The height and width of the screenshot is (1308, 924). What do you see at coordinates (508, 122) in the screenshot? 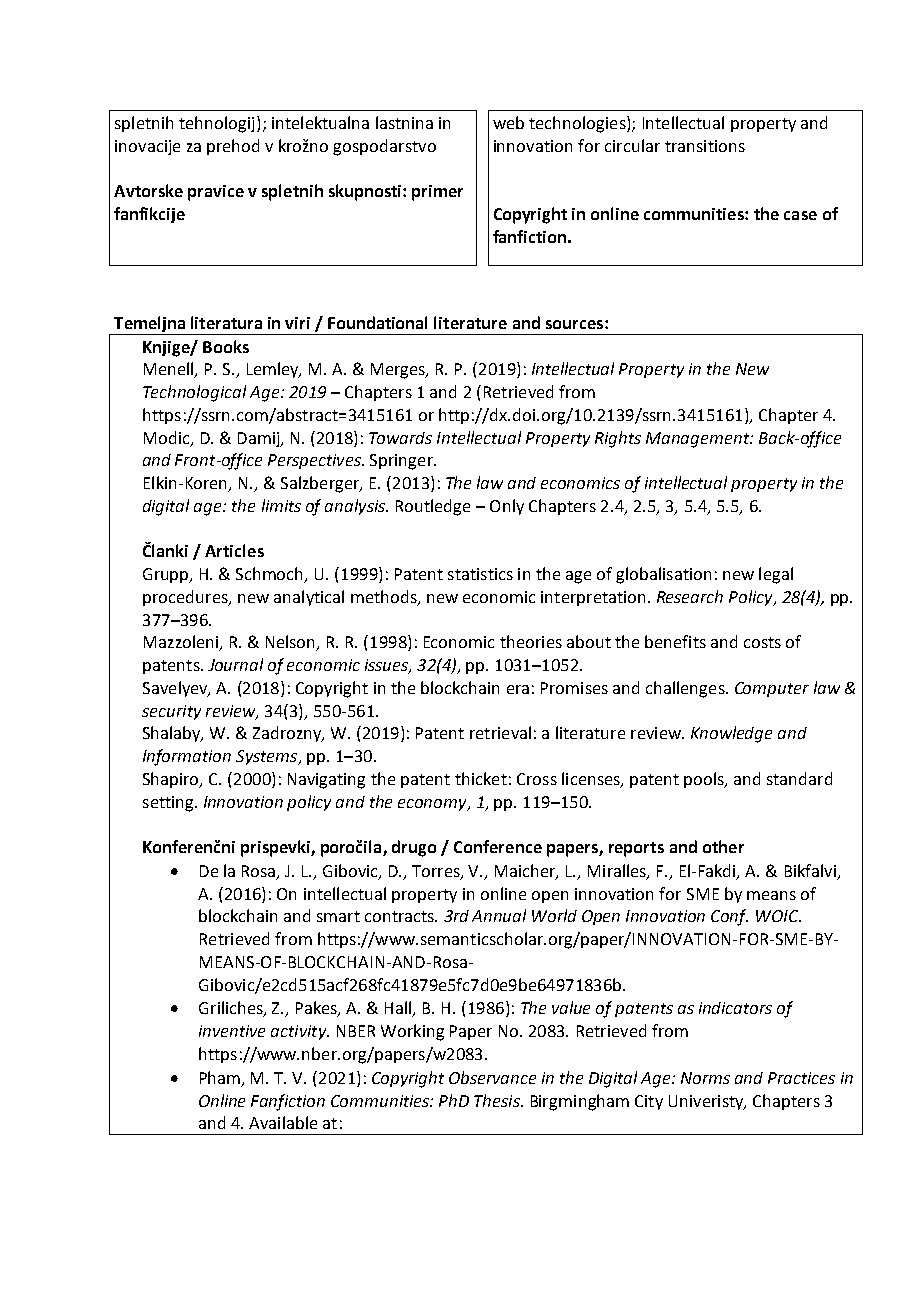
I see `web` at bounding box center [508, 122].
